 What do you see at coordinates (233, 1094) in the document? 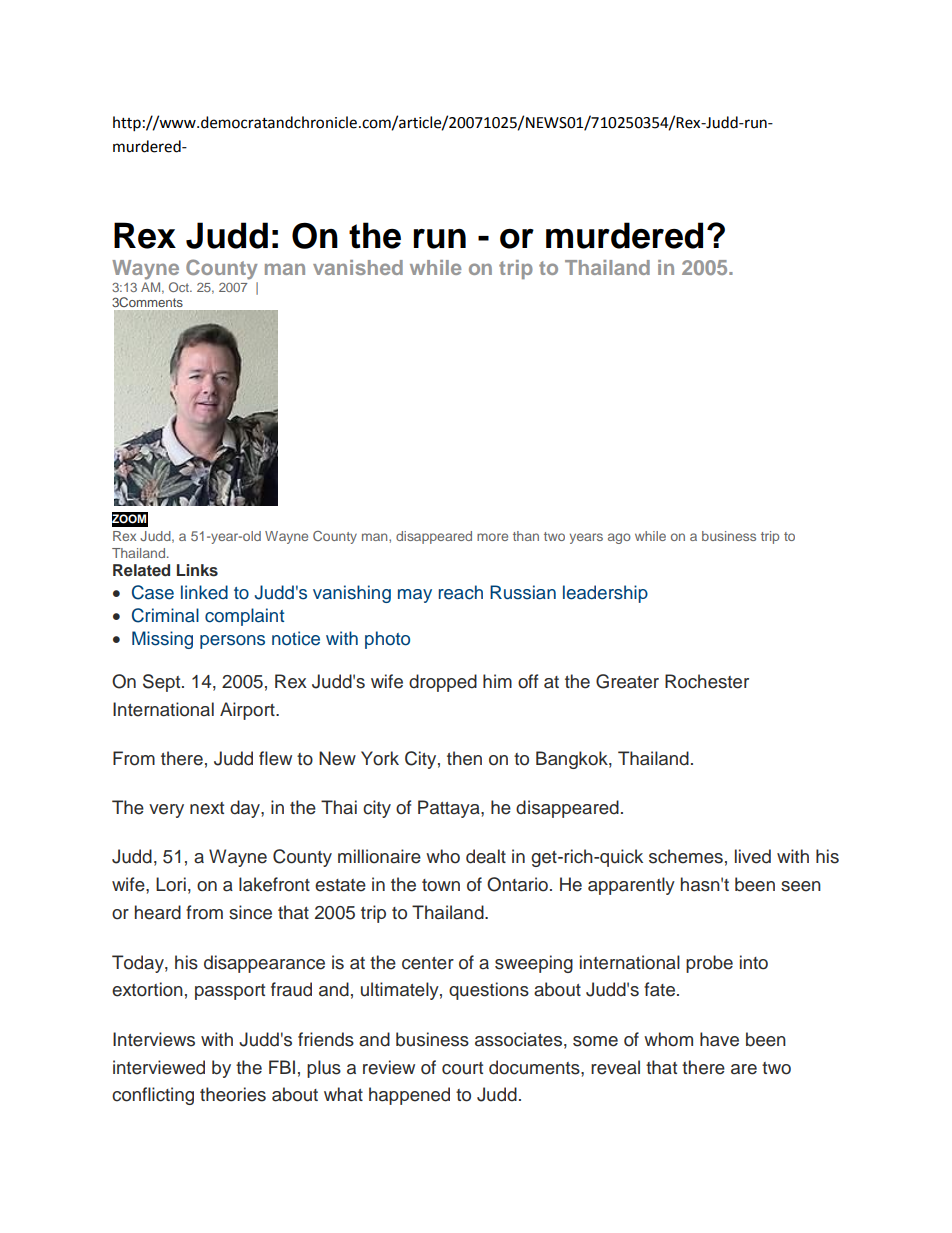
I see `theories` at bounding box center [233, 1094].
